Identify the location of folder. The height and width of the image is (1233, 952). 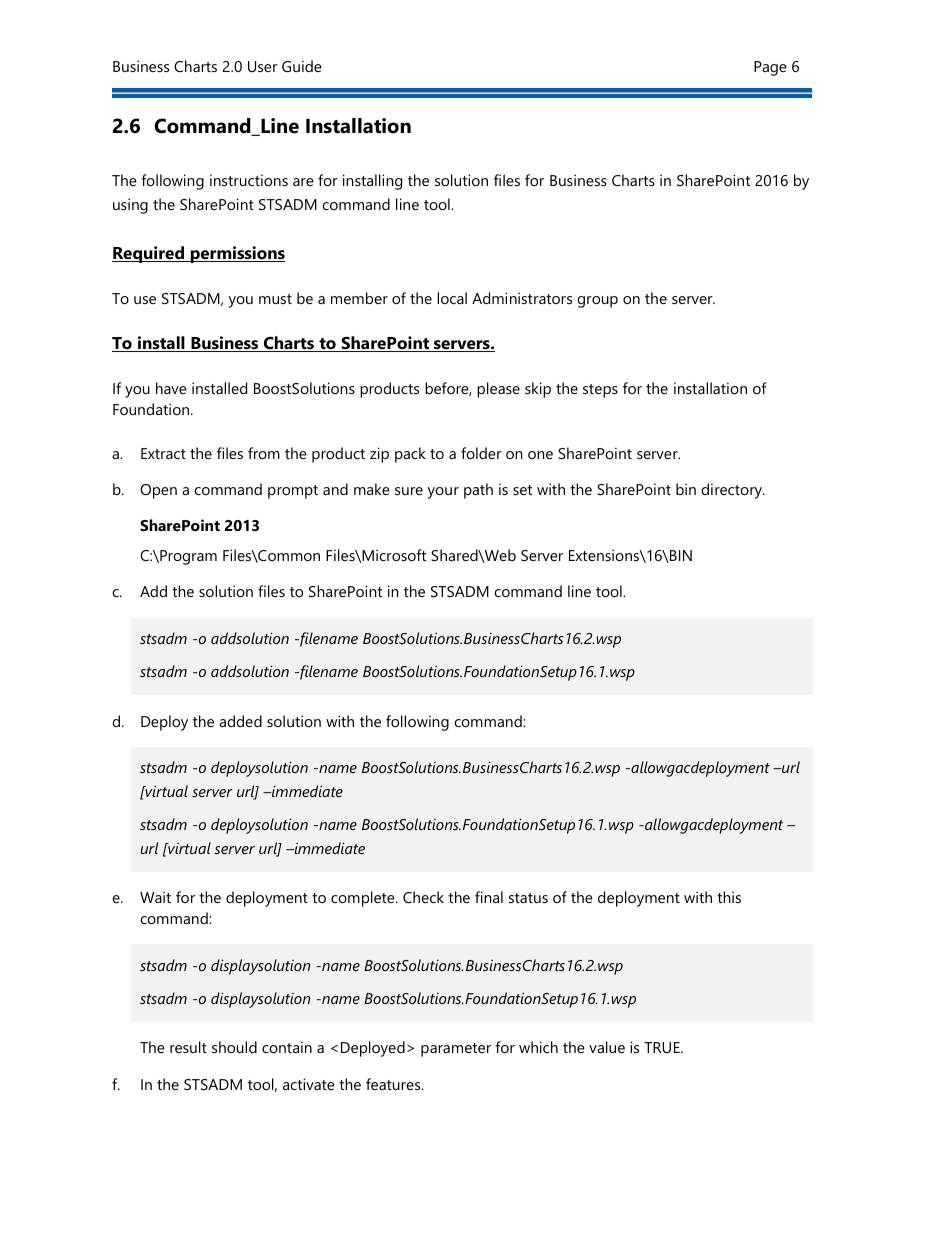
(481, 453).
